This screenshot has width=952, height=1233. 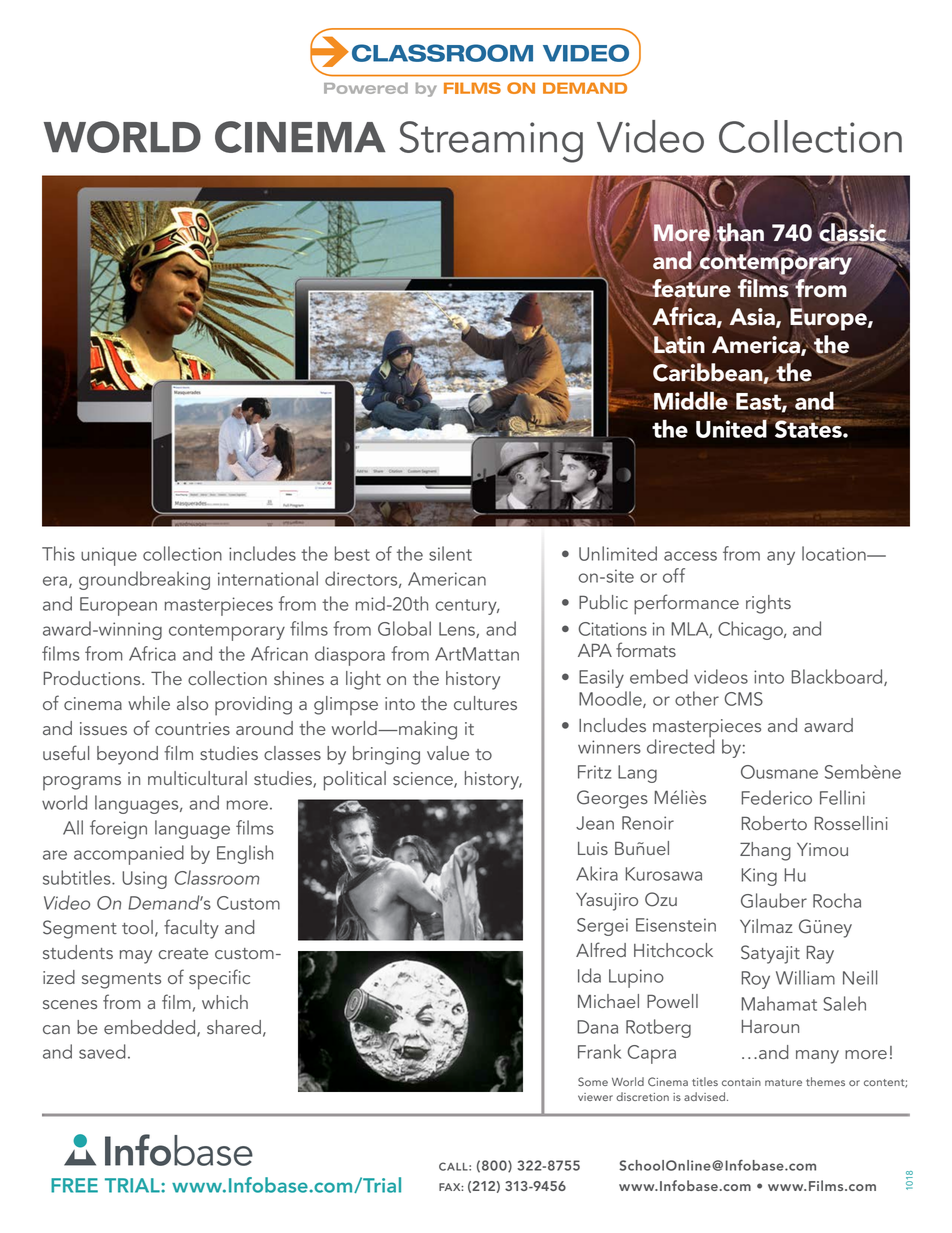 I want to click on Lens, so click(x=458, y=630).
